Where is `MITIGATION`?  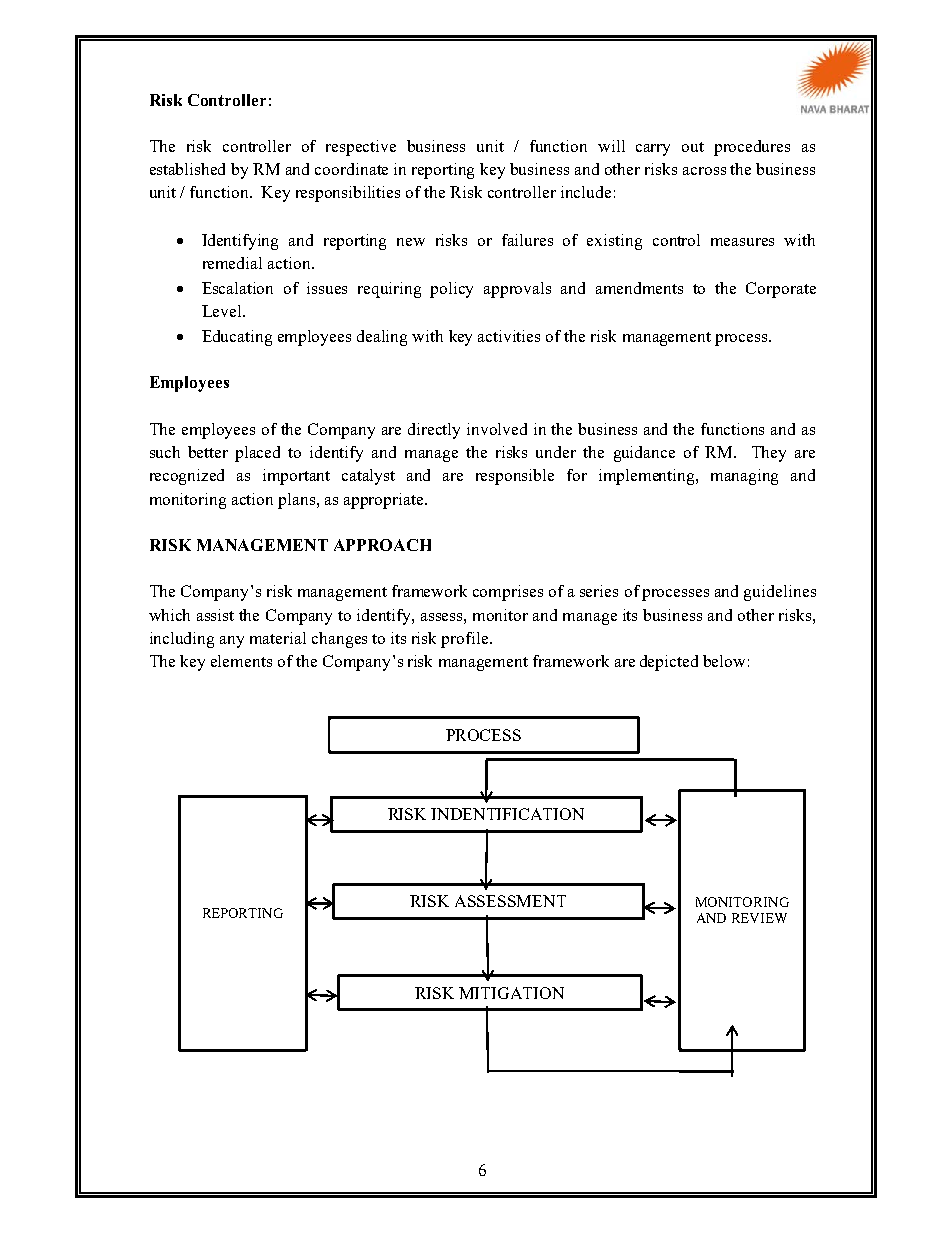
MITIGATION is located at coordinates (511, 993).
